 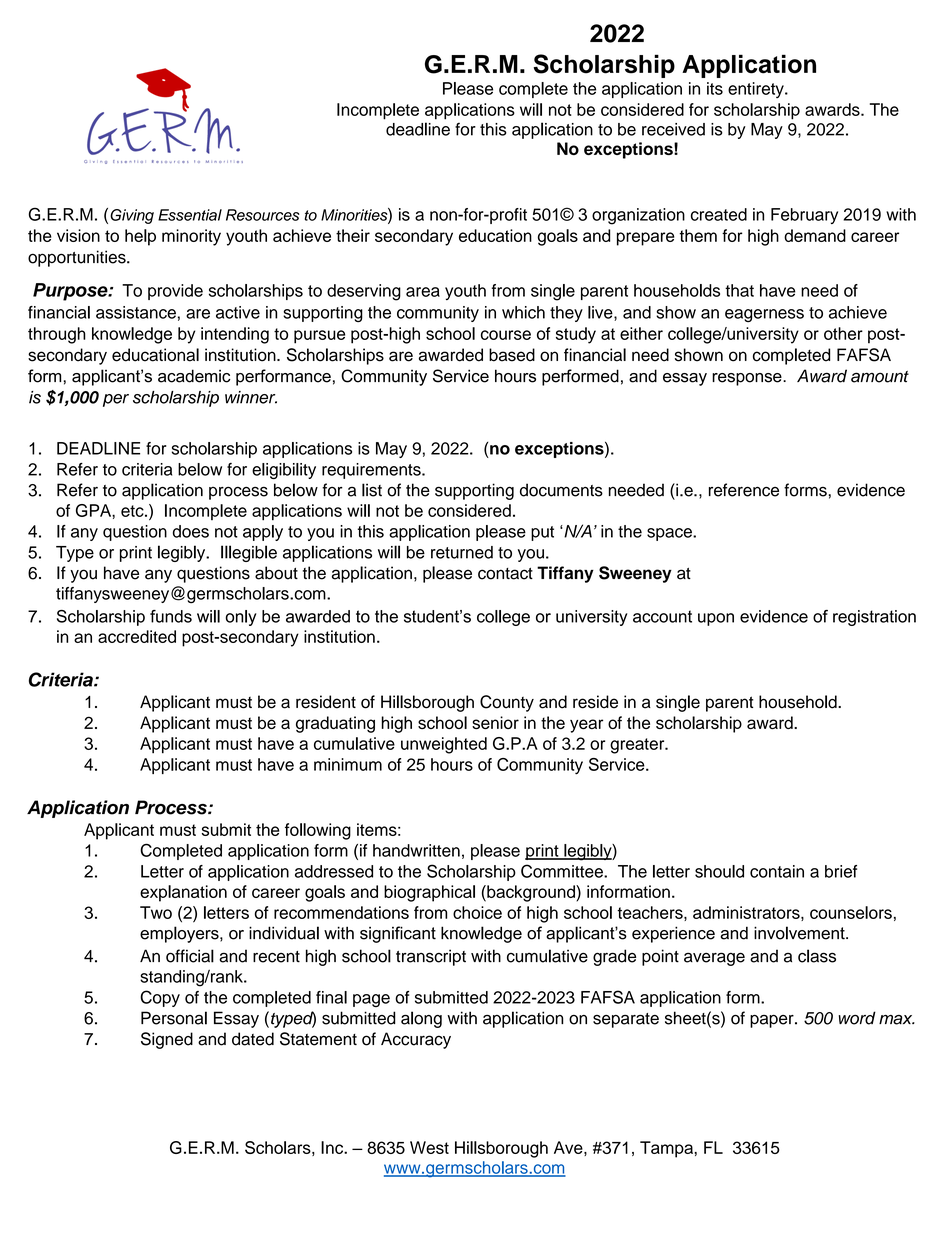 I want to click on entirety, so click(x=757, y=90).
